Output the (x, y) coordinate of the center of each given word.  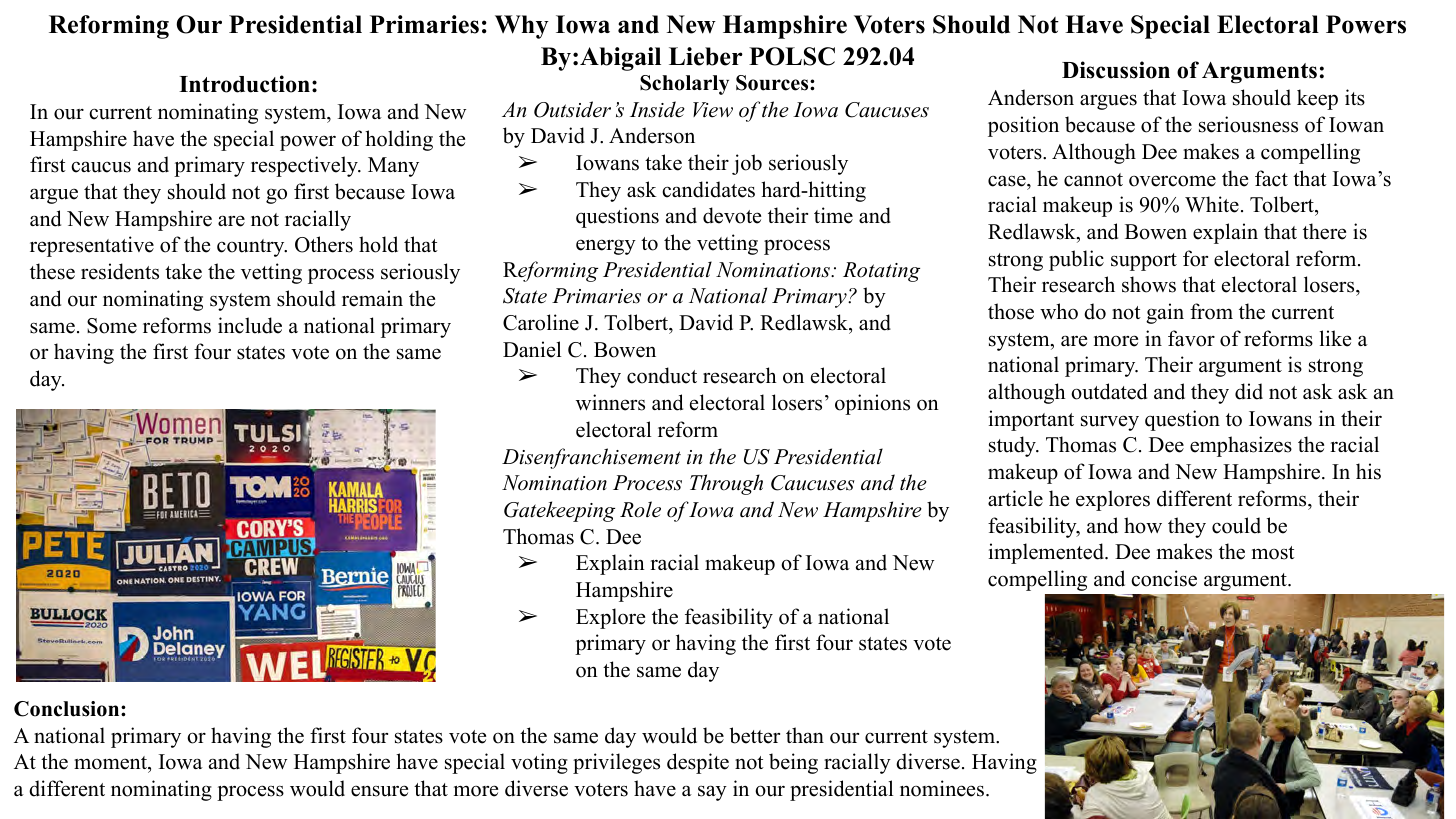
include (250, 325)
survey (1110, 423)
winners (610, 402)
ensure (379, 791)
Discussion (1116, 70)
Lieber (706, 56)
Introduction (244, 84)
